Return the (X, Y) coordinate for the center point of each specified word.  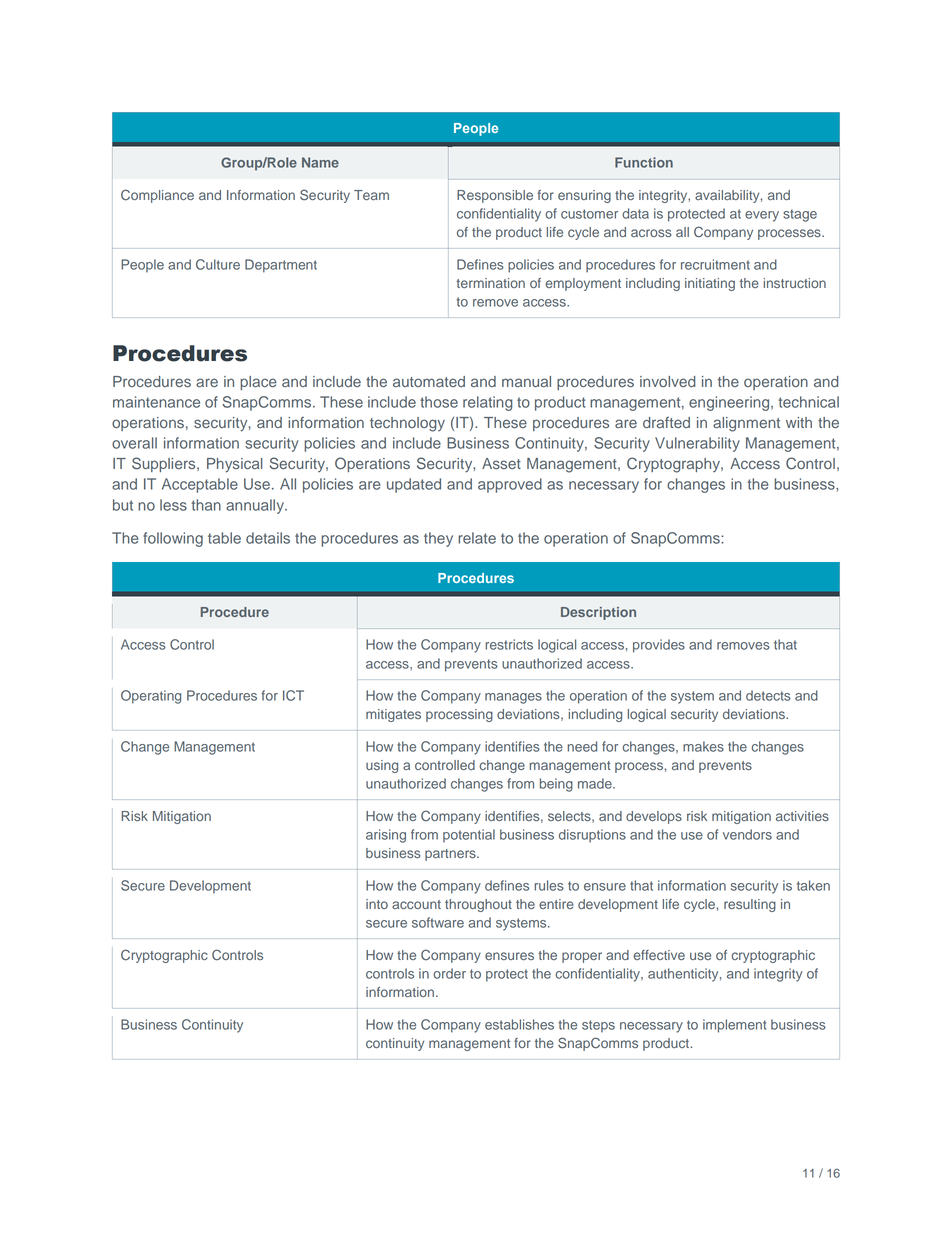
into (377, 904)
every (762, 216)
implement (734, 1026)
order (449, 973)
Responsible (495, 196)
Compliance (157, 196)
